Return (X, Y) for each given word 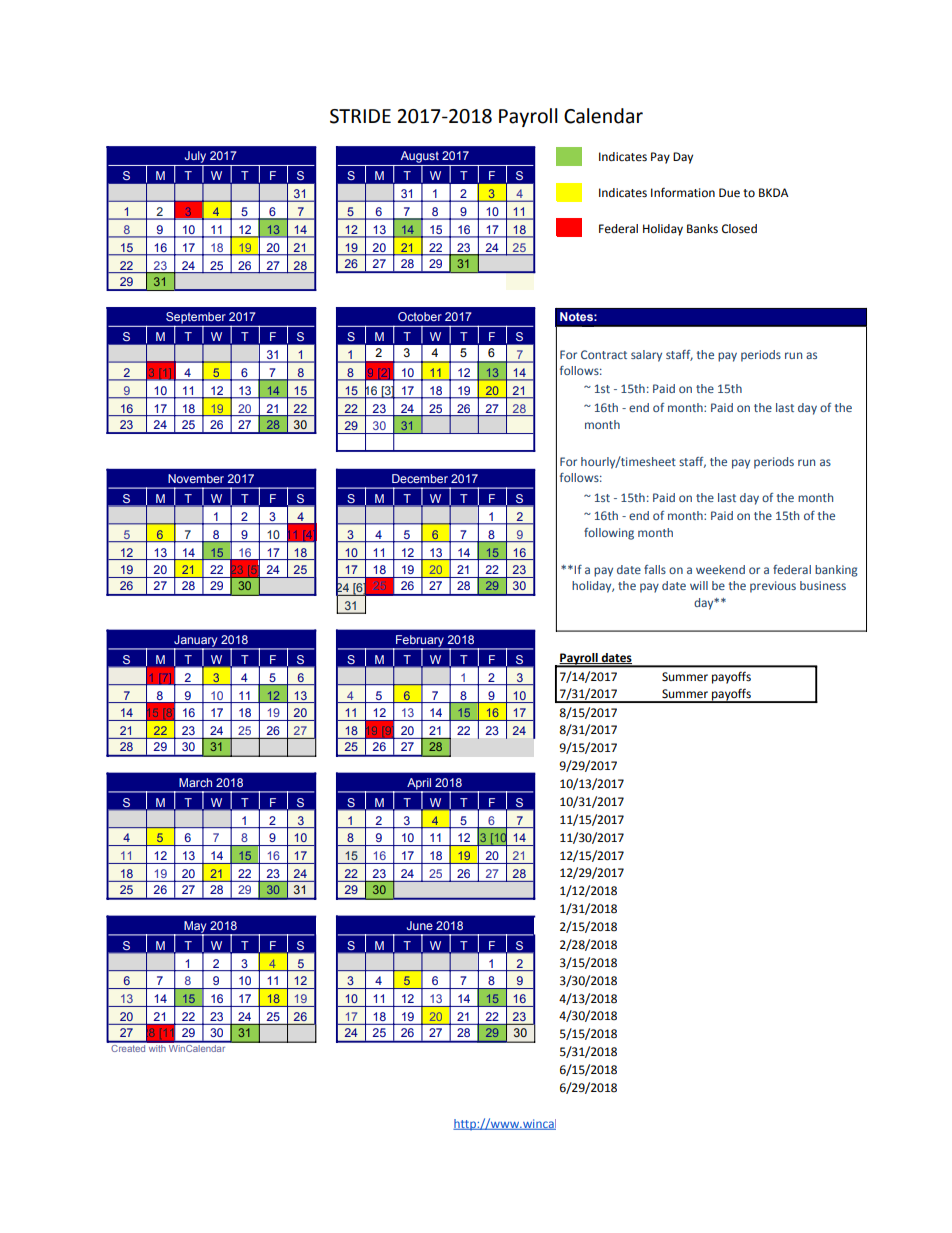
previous (773, 587)
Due (729, 193)
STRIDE (360, 116)
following (609, 534)
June (420, 925)
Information (683, 192)
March (195, 782)
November (196, 478)
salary (646, 356)
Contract (604, 354)
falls (655, 569)
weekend (720, 569)
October (420, 316)
